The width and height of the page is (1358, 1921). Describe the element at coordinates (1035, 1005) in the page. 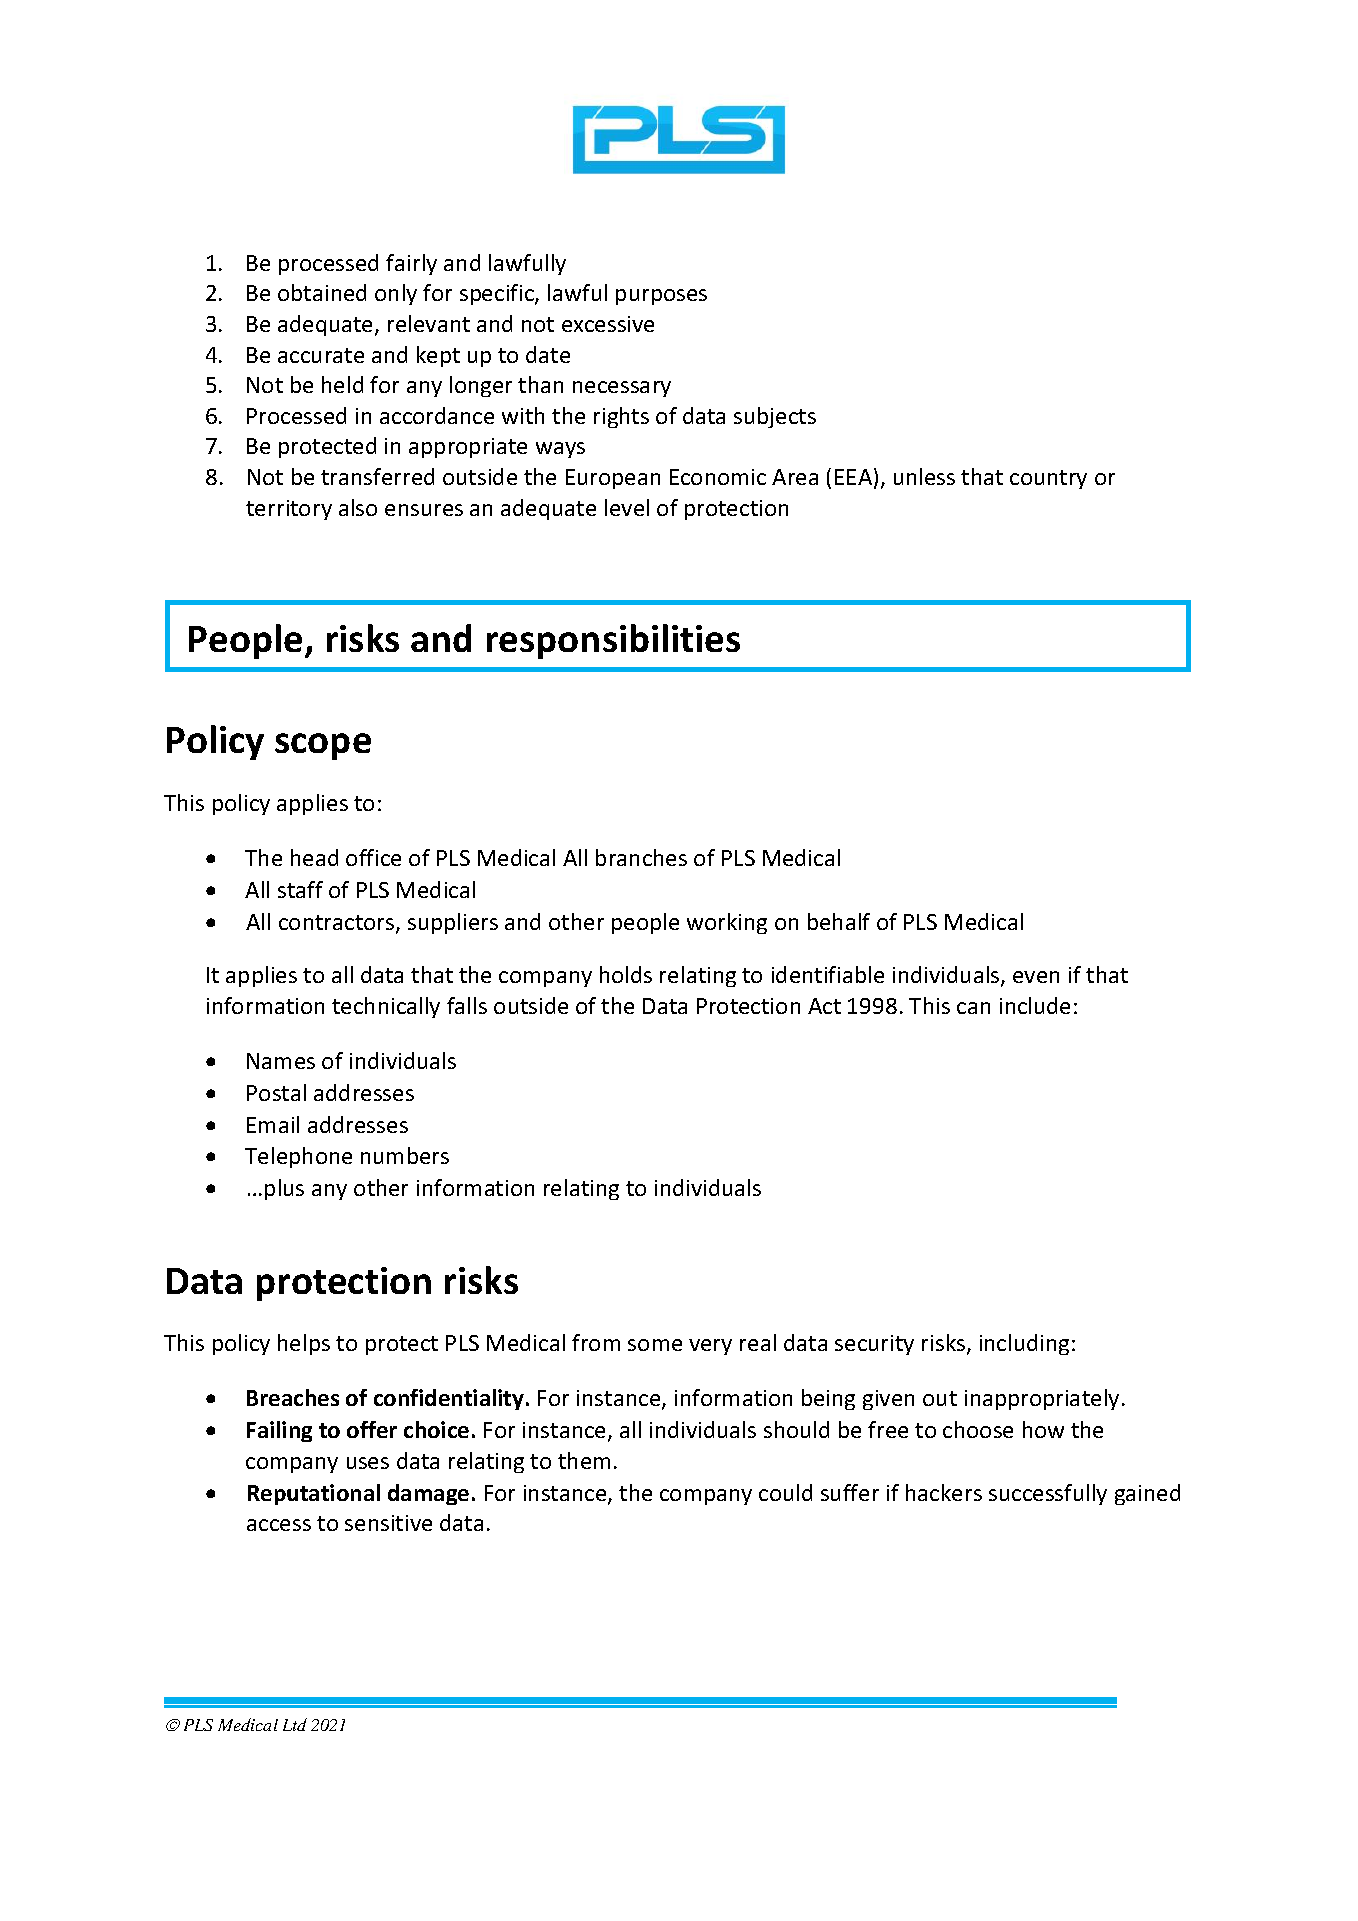

I see `include` at that location.
